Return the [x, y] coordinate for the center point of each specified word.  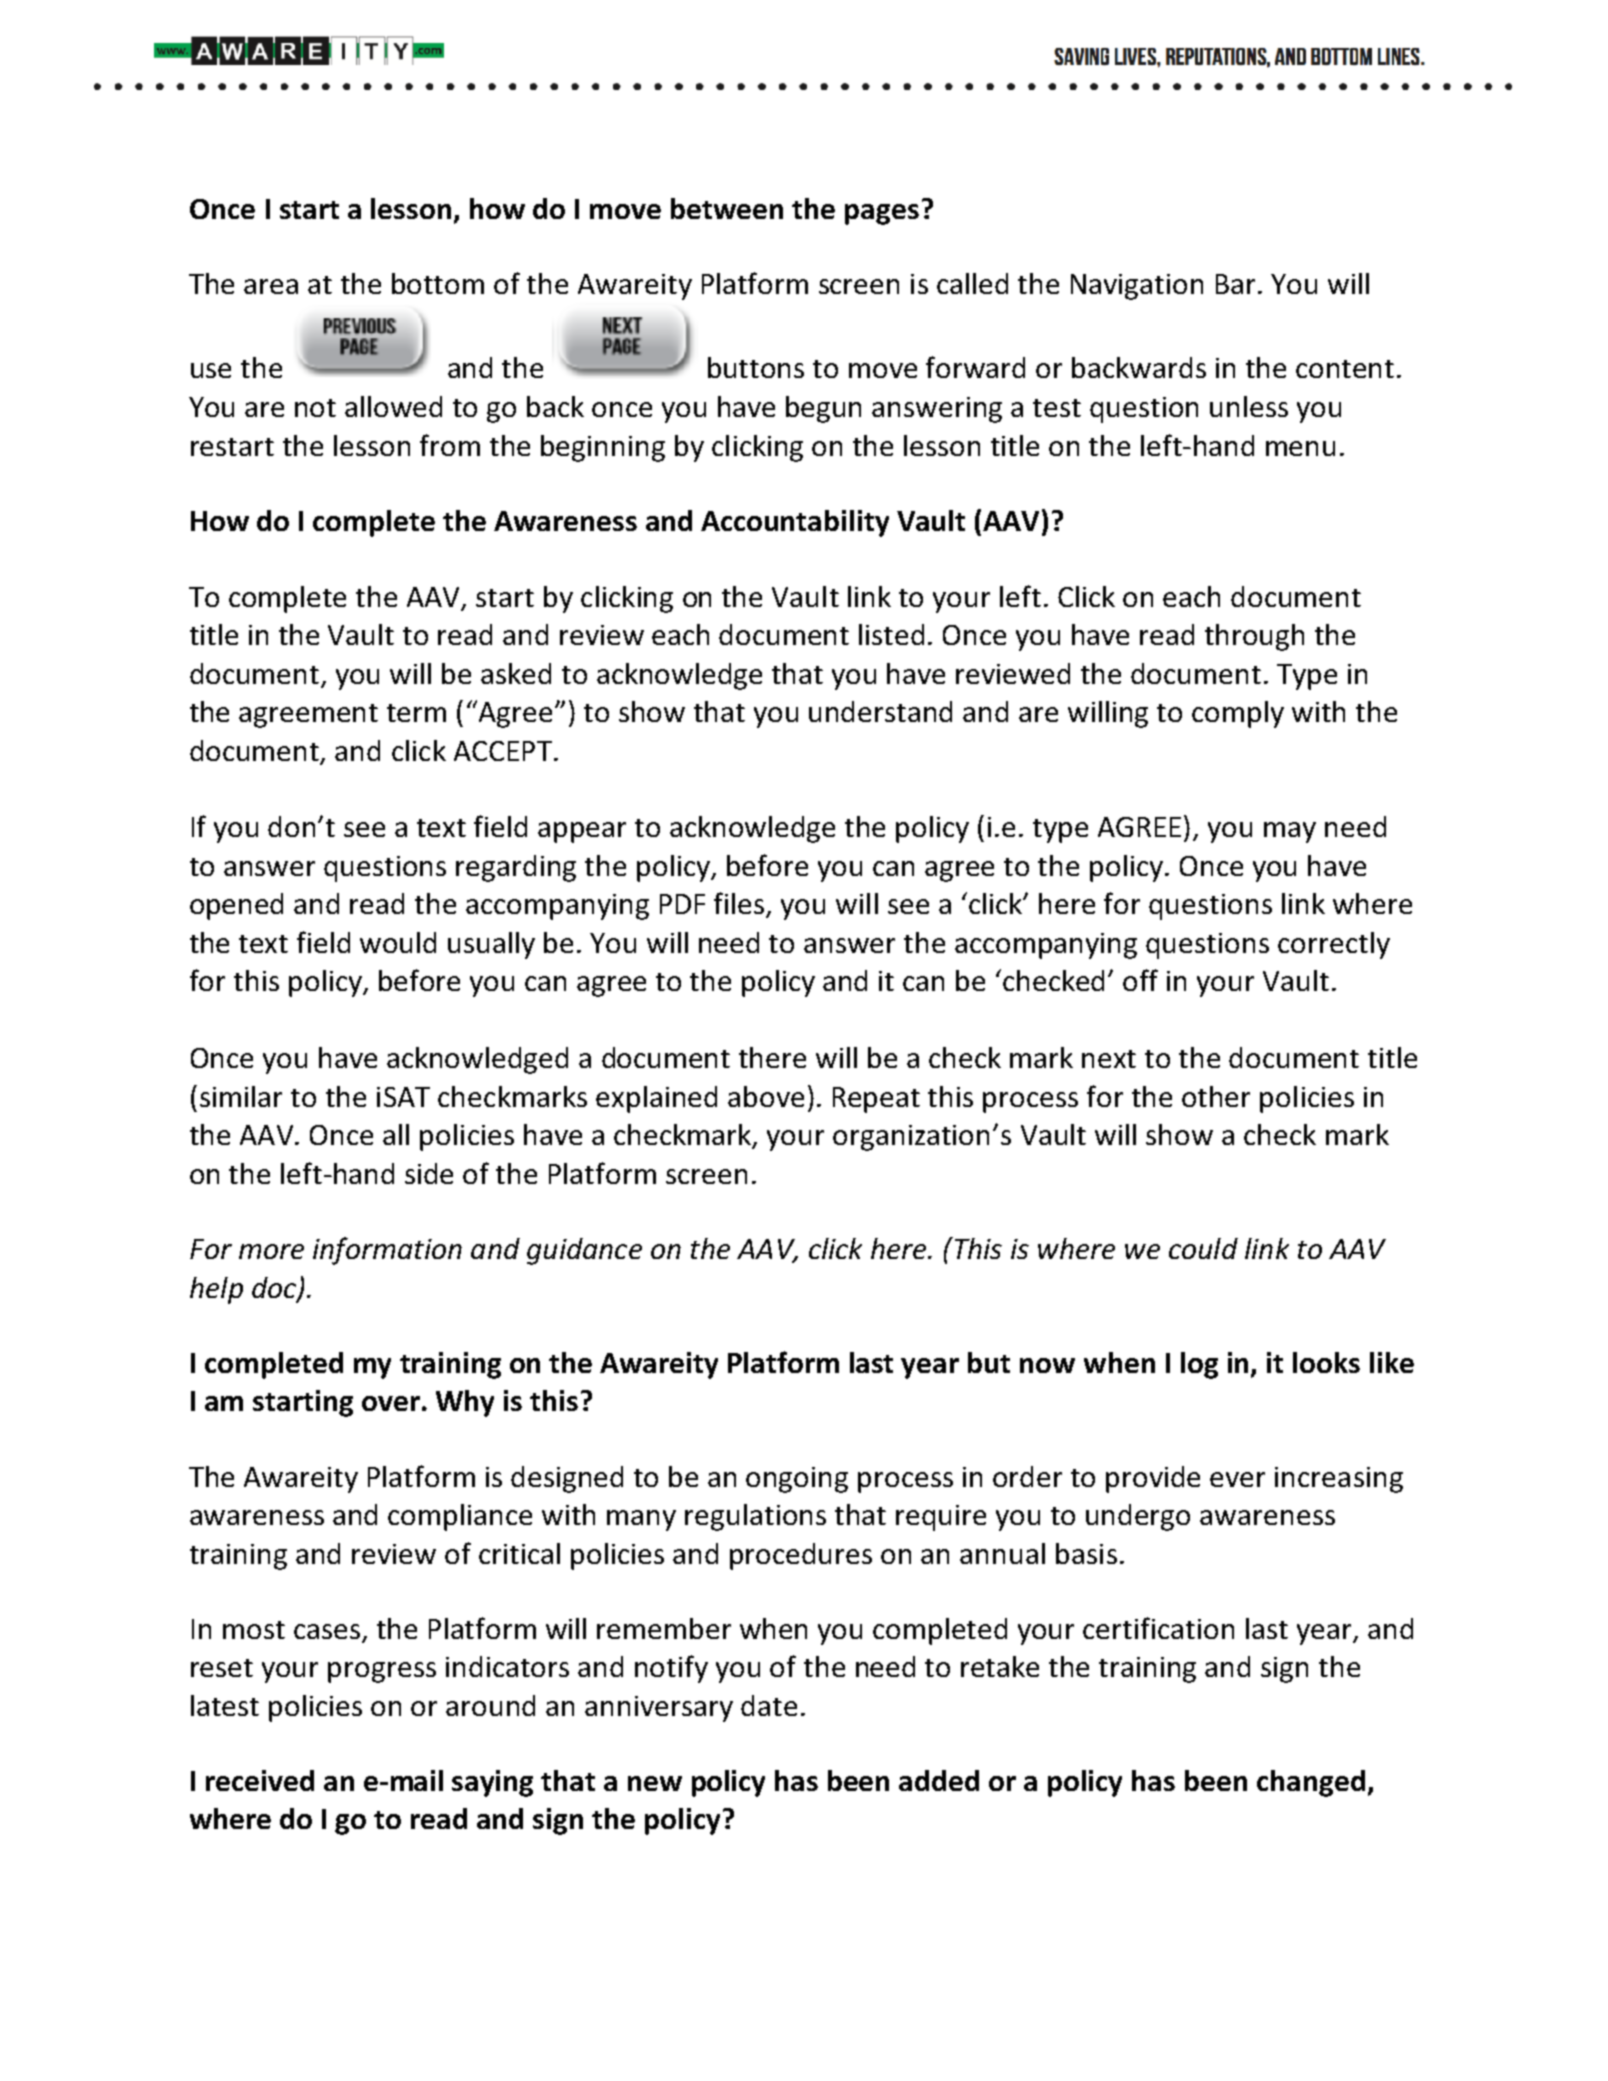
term [416, 713]
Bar [1237, 284]
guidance [584, 1251]
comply [1238, 714]
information [387, 1251]
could [1203, 1248]
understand [880, 711]
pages [882, 214]
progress [382, 1672]
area [271, 286]
